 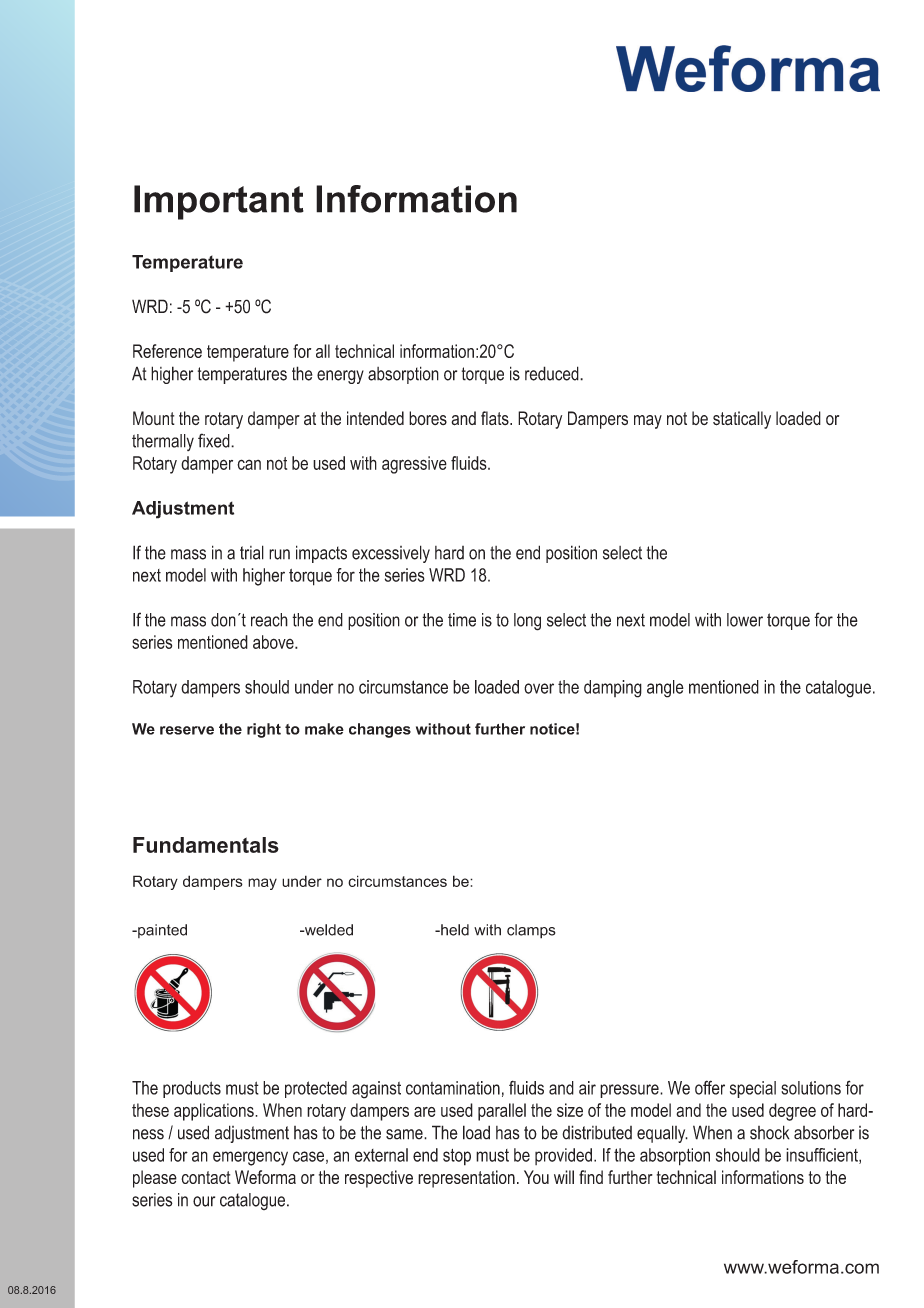 I want to click on excessively, so click(x=391, y=554).
